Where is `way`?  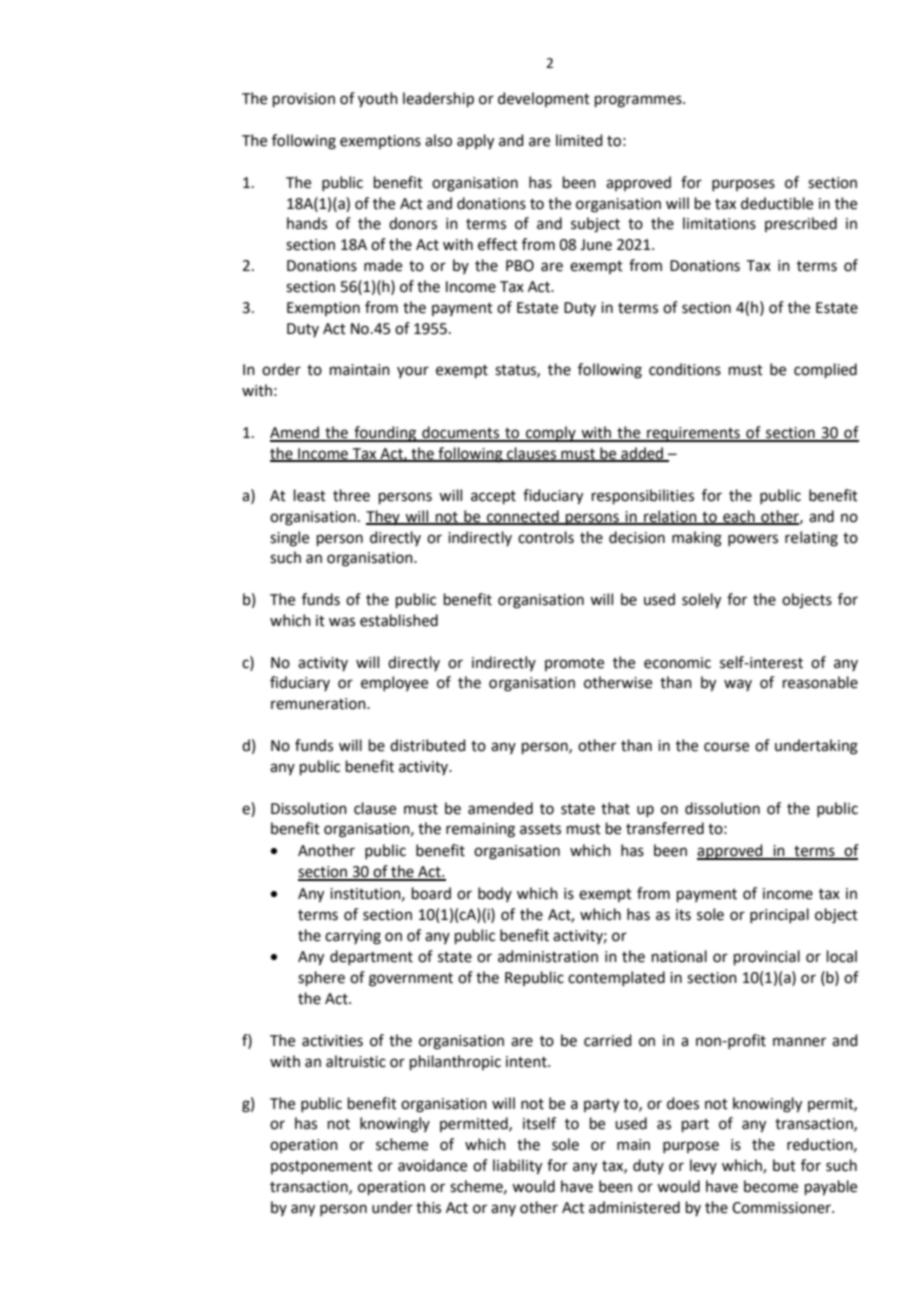 way is located at coordinates (738, 685).
